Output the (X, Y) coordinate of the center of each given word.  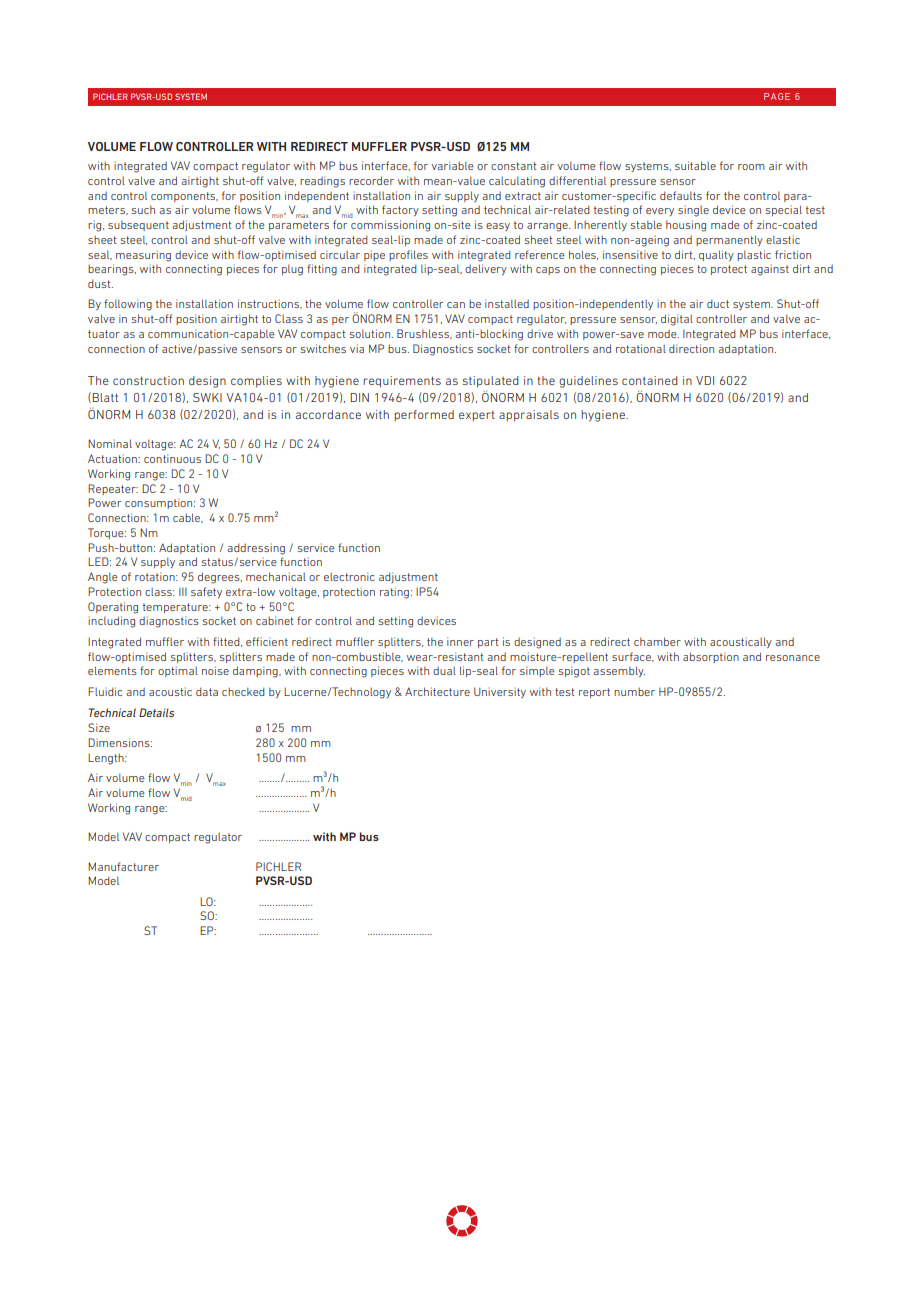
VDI (705, 380)
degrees (220, 578)
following (128, 305)
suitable (695, 165)
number (634, 692)
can (456, 305)
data (207, 691)
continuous (172, 458)
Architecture (437, 691)
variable (453, 165)
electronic (349, 576)
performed (424, 415)
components (184, 197)
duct (718, 303)
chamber (657, 641)
